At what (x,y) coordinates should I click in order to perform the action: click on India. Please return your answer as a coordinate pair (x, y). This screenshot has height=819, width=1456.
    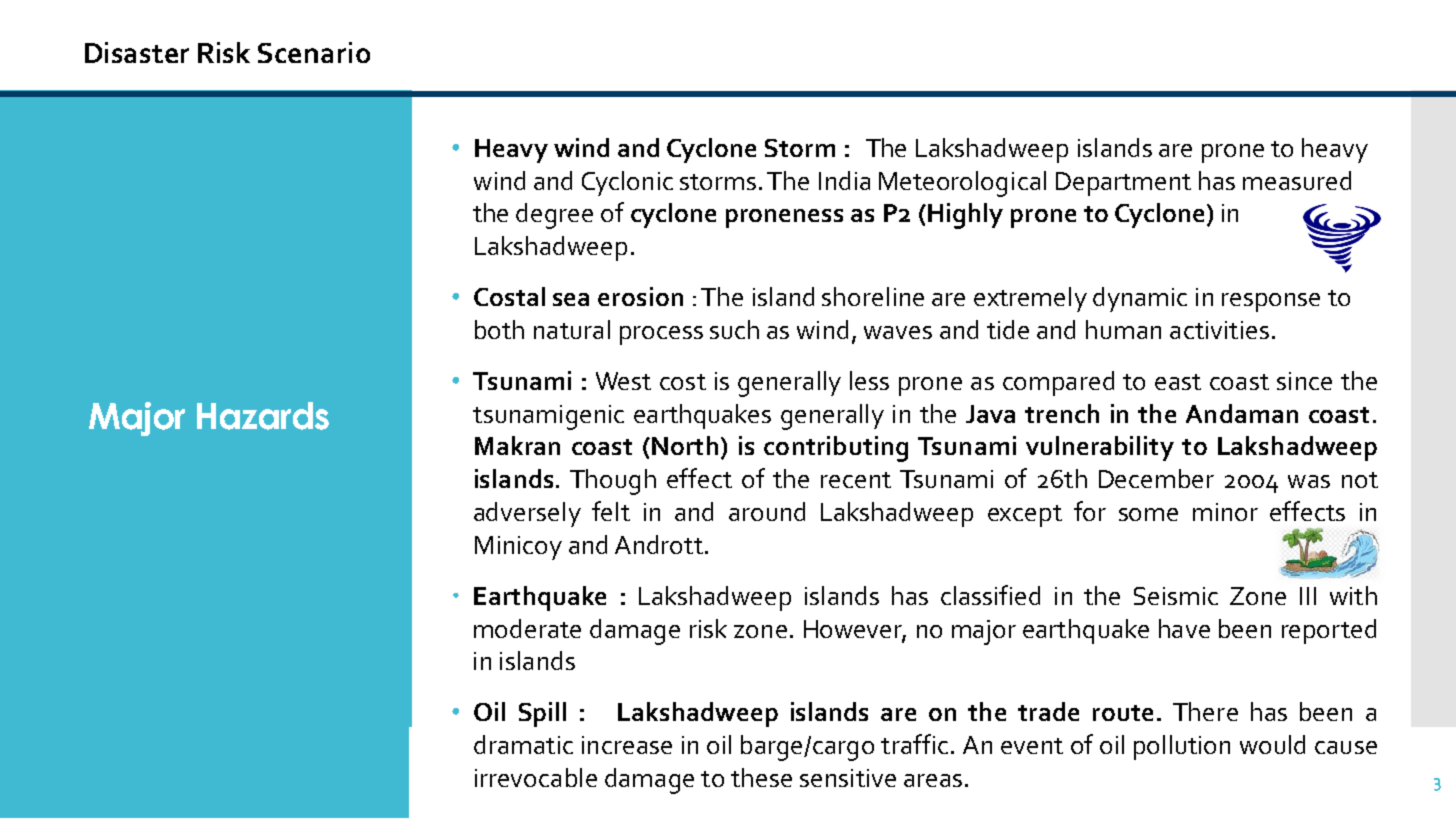
    Looking at the image, I should click on (844, 180).
